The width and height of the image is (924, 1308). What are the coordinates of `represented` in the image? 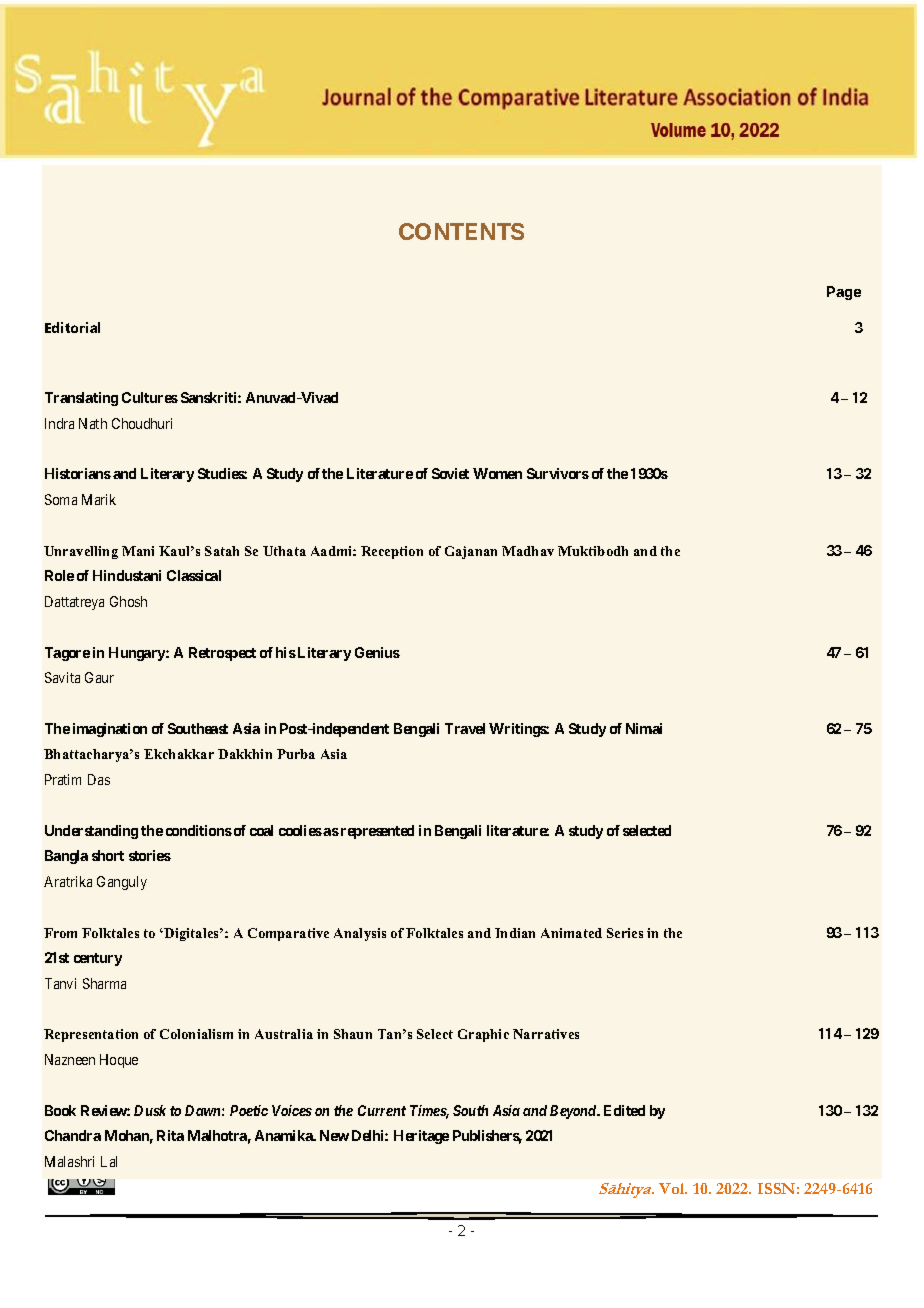 It's located at (377, 832).
